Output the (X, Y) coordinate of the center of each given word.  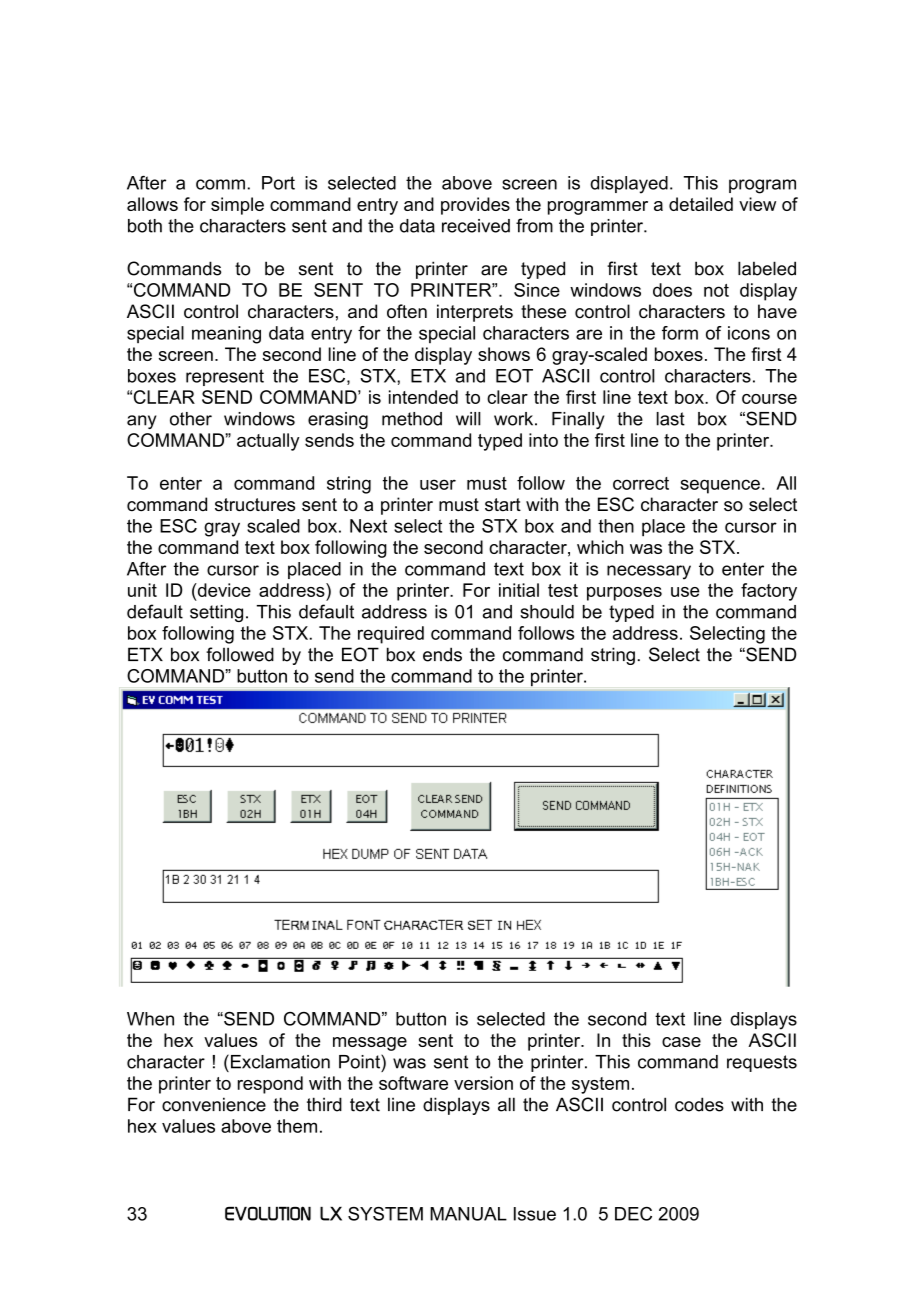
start (503, 505)
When (150, 1019)
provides (475, 206)
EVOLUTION (268, 1213)
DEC (633, 1214)
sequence (720, 486)
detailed (701, 204)
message (370, 1044)
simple (237, 206)
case (681, 1042)
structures (255, 505)
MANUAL (468, 1214)
